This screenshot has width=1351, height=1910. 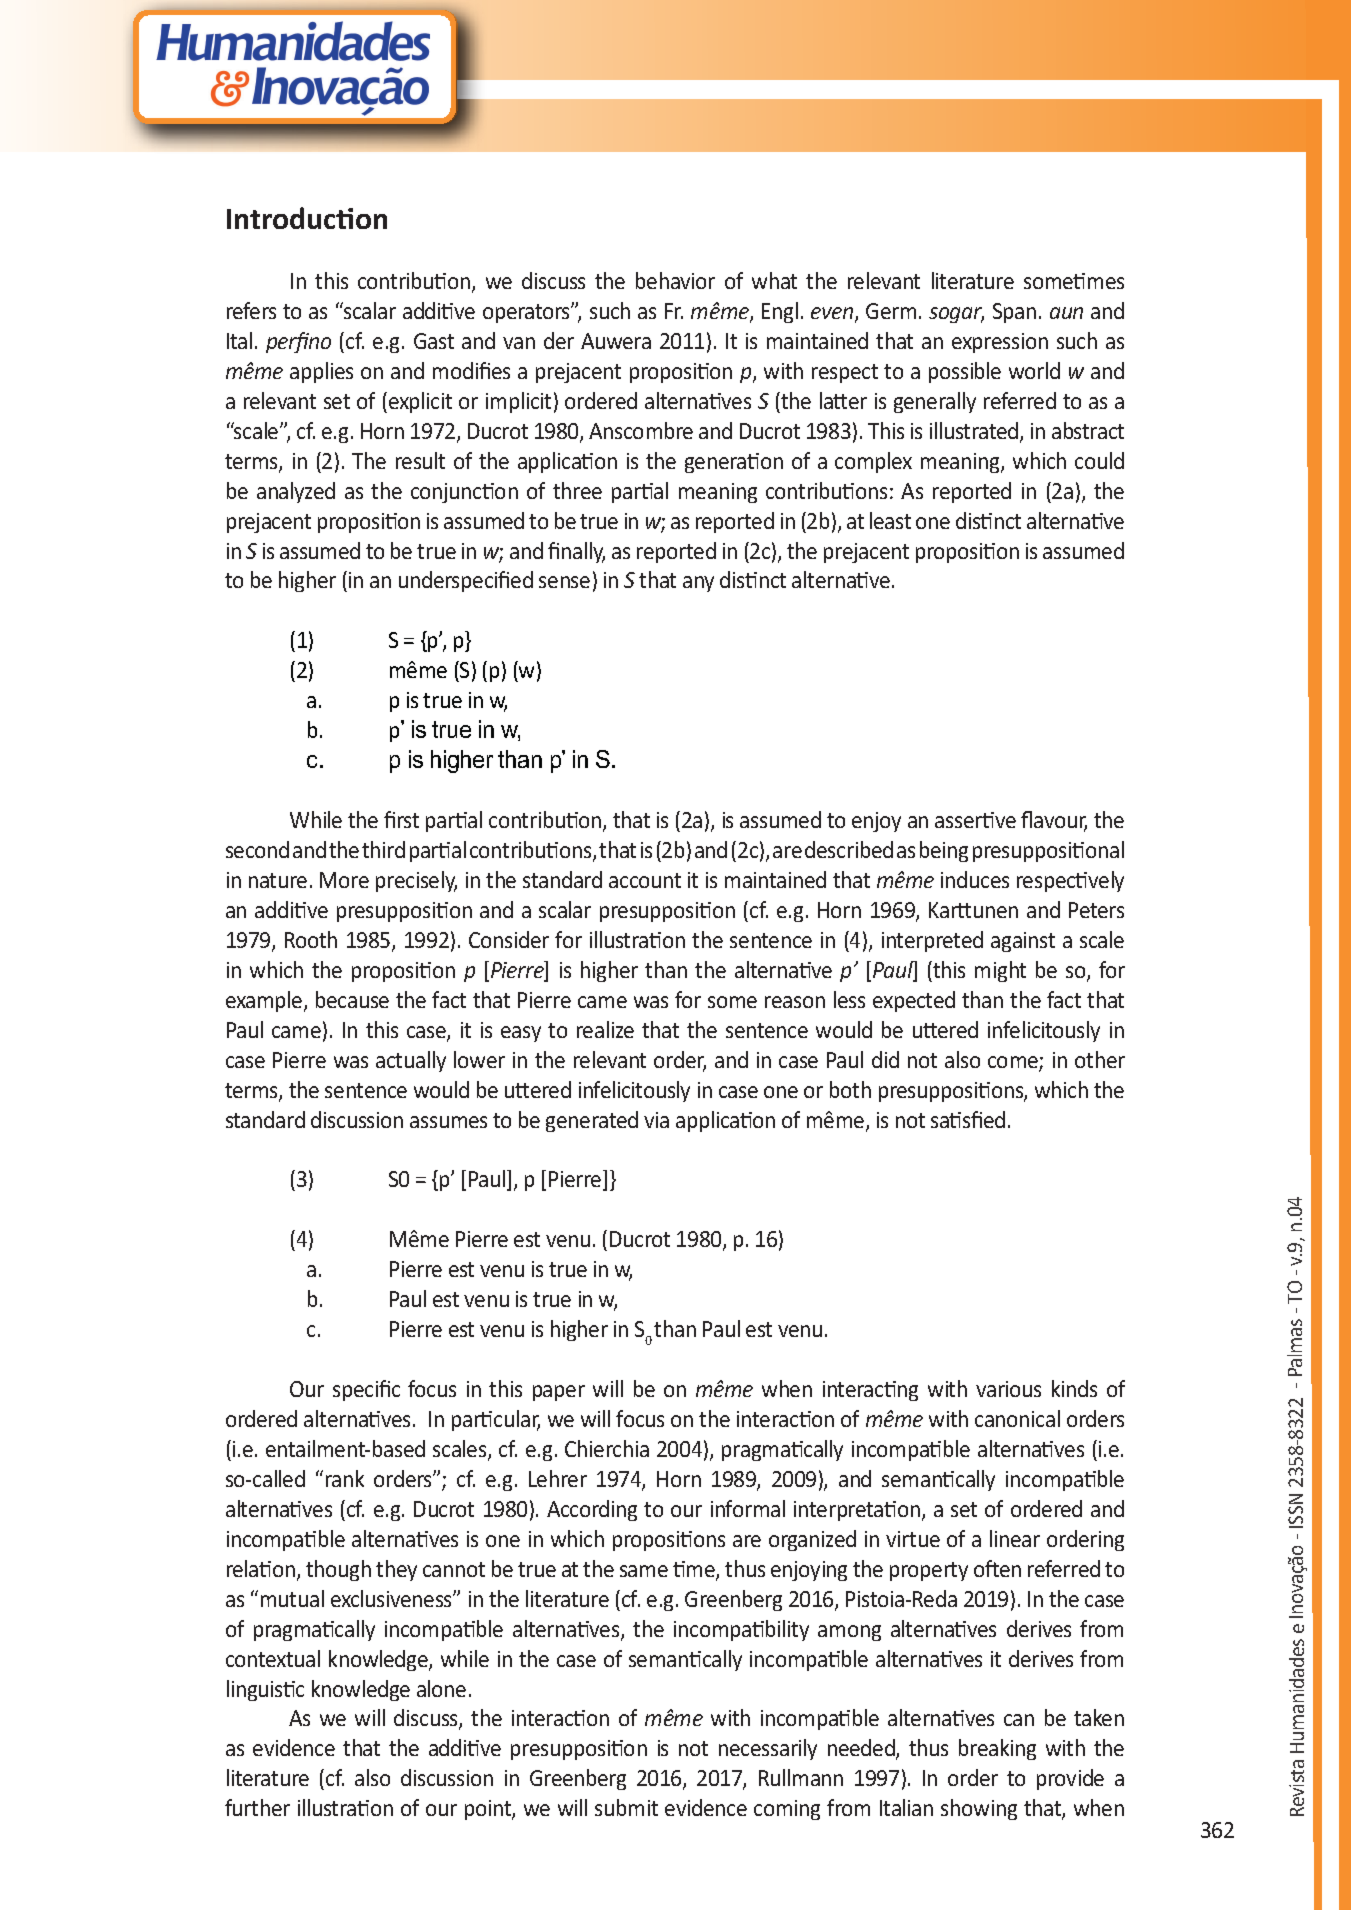 I want to click on breaking, so click(x=997, y=1749).
